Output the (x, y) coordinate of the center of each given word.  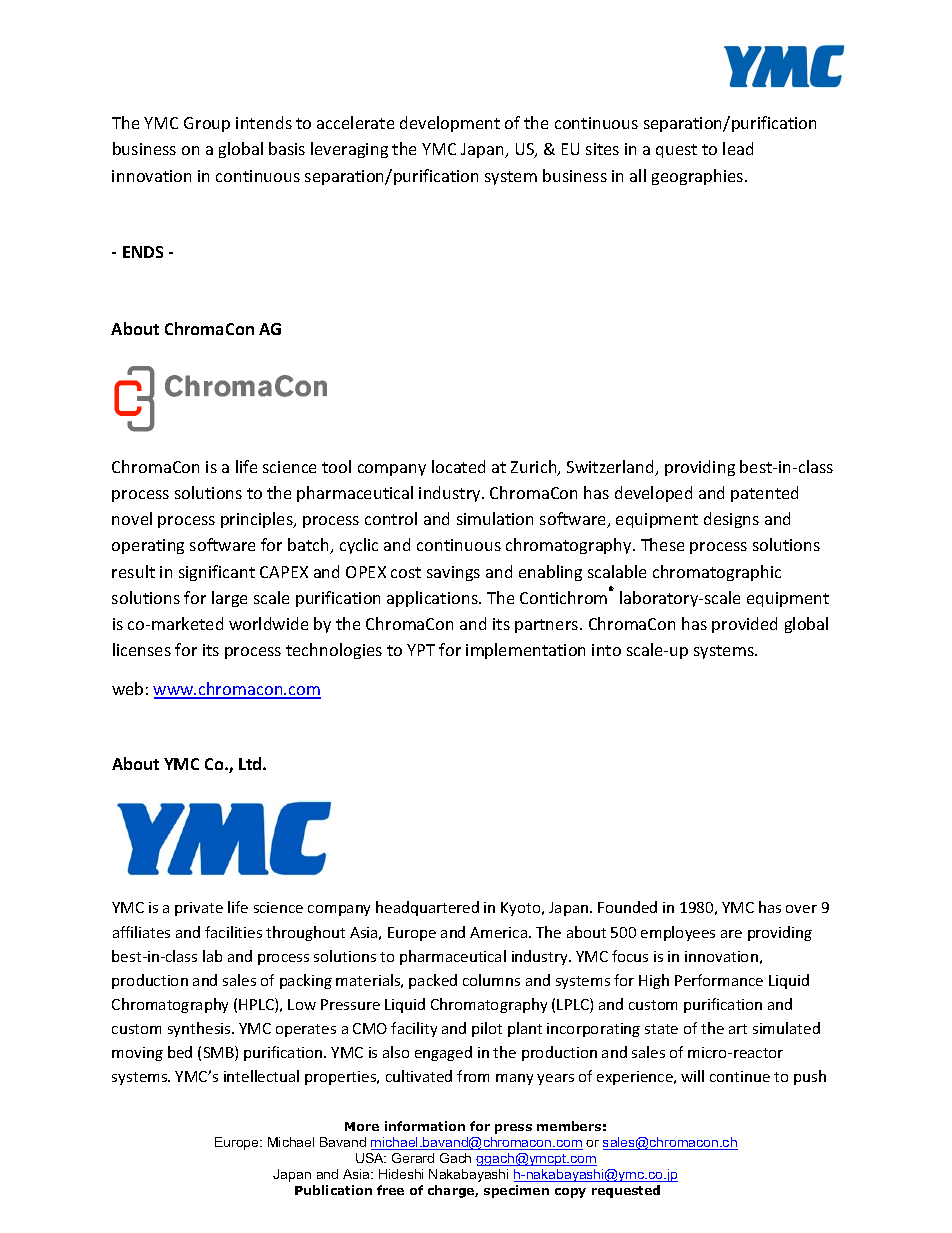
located (458, 466)
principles (258, 520)
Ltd (251, 763)
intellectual (261, 1076)
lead (738, 148)
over (801, 909)
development (450, 124)
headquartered (427, 908)
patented (764, 494)
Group (207, 124)
